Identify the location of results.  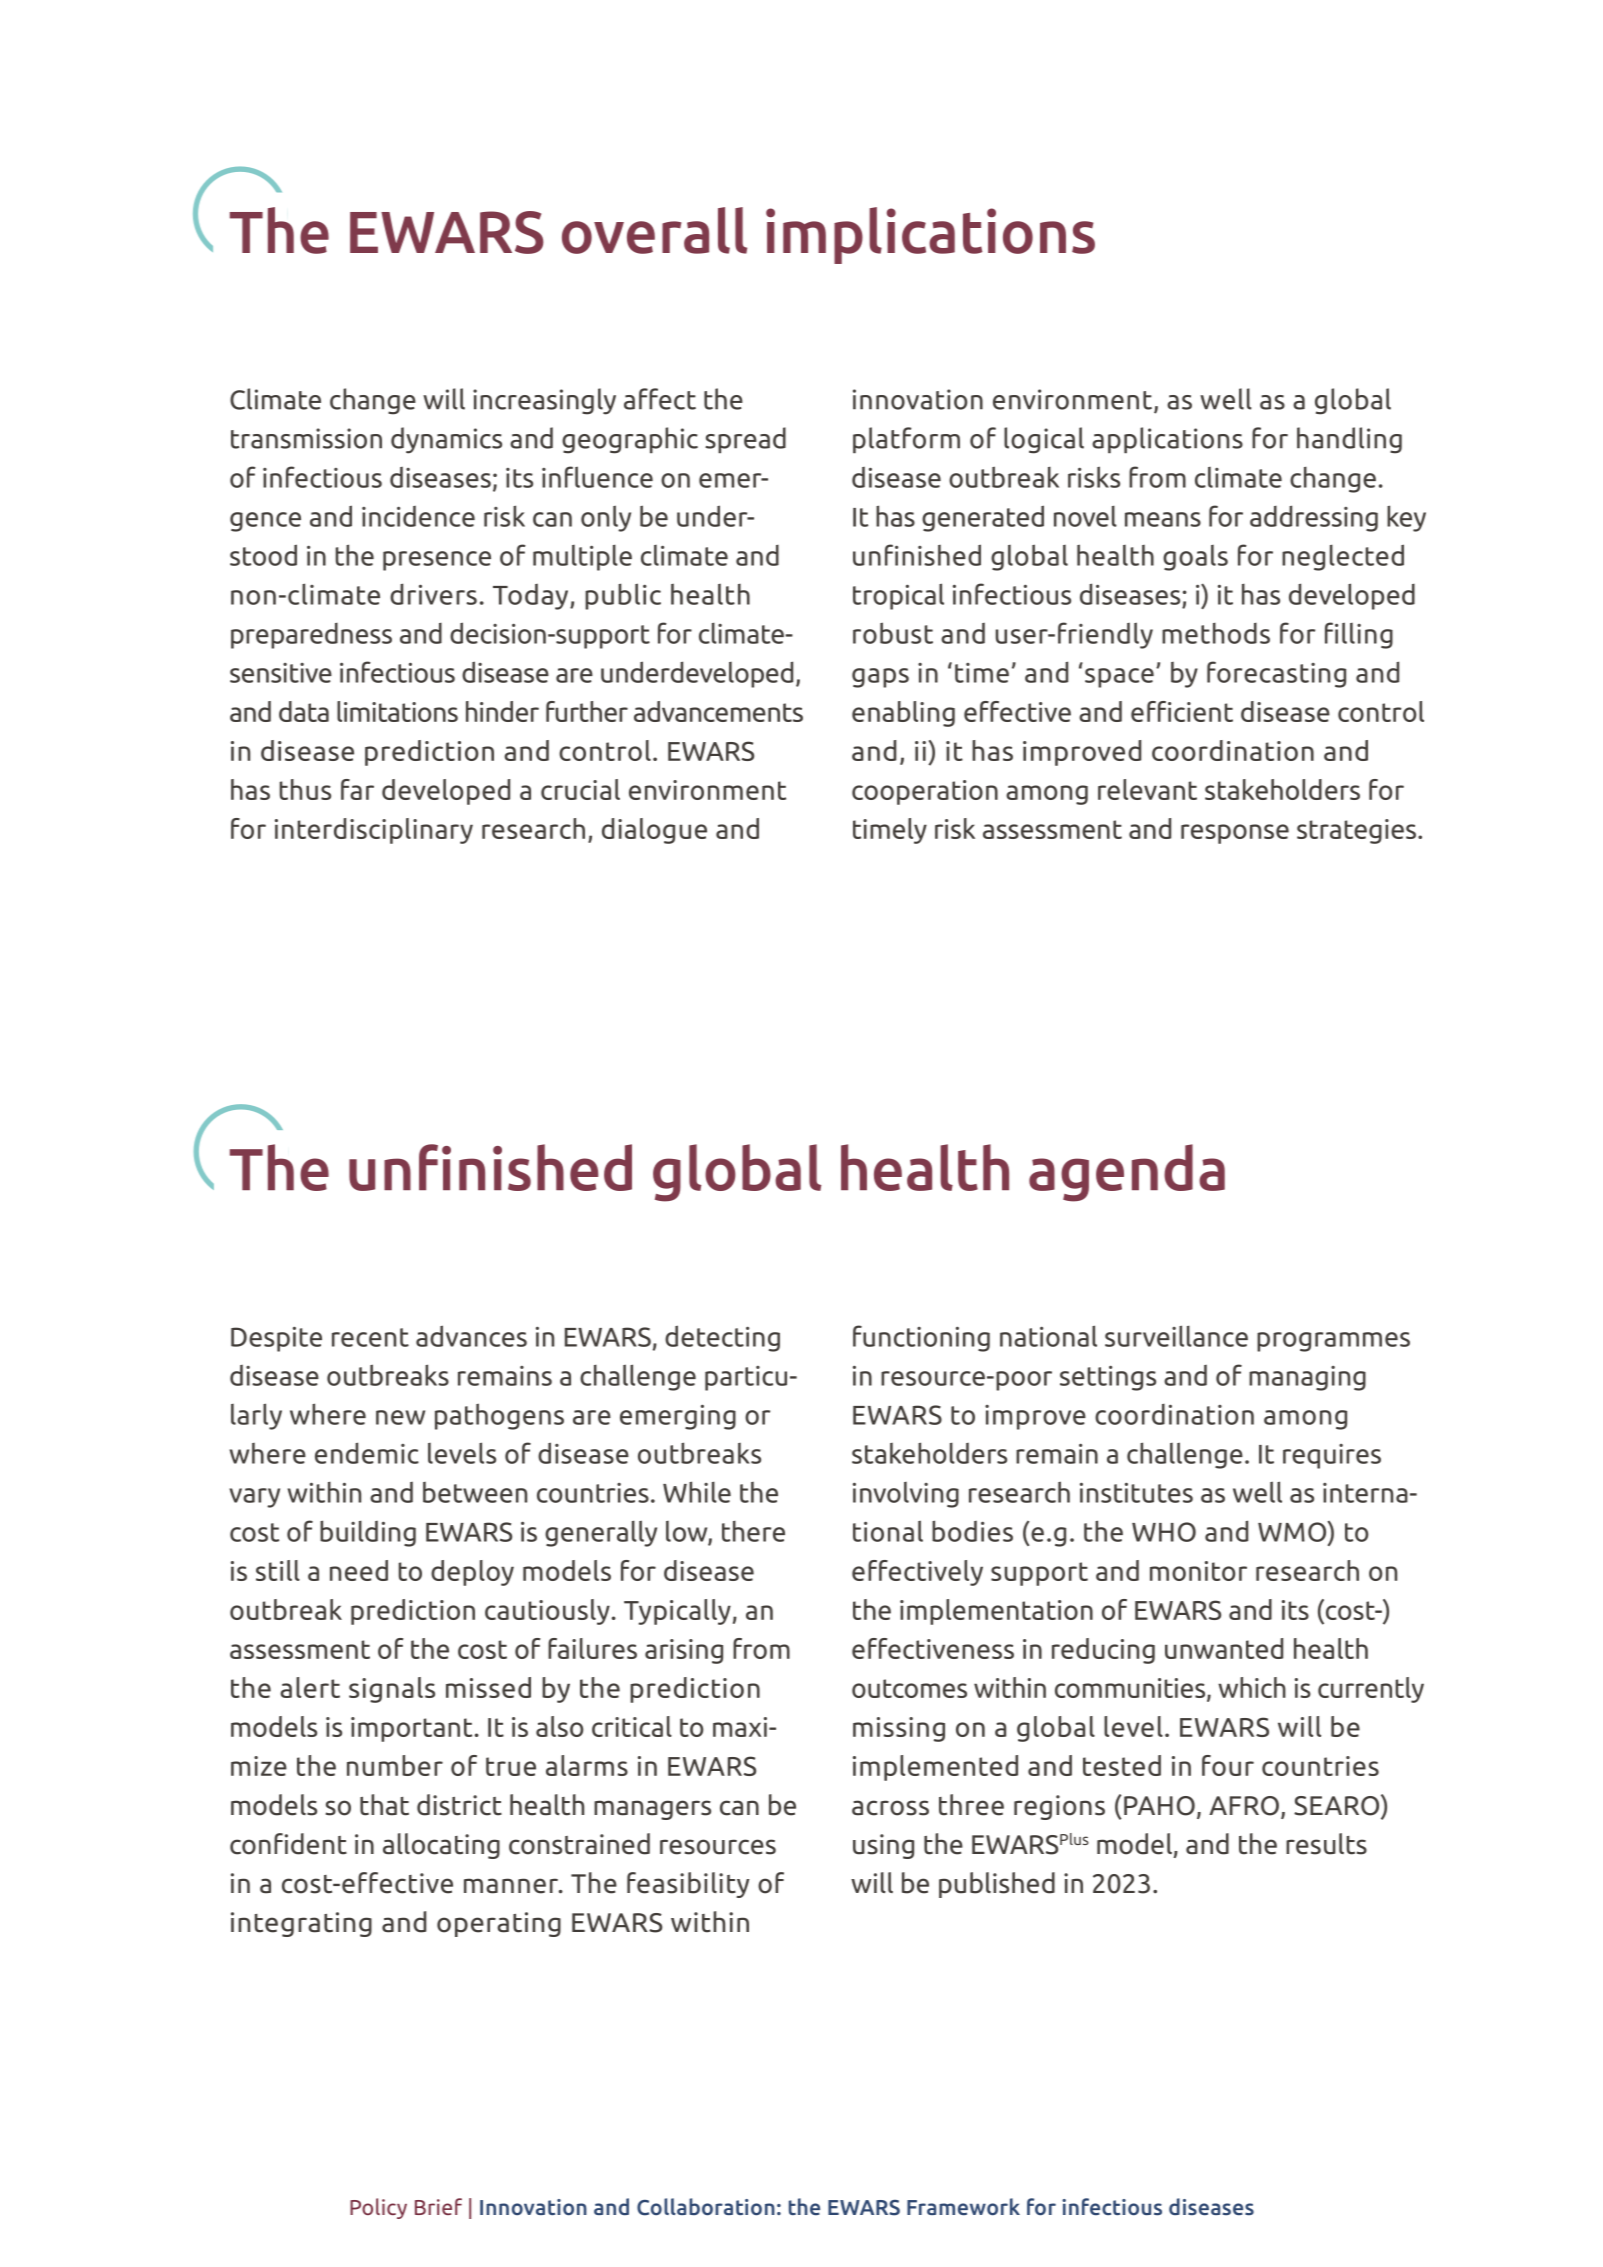
(1326, 1844).
